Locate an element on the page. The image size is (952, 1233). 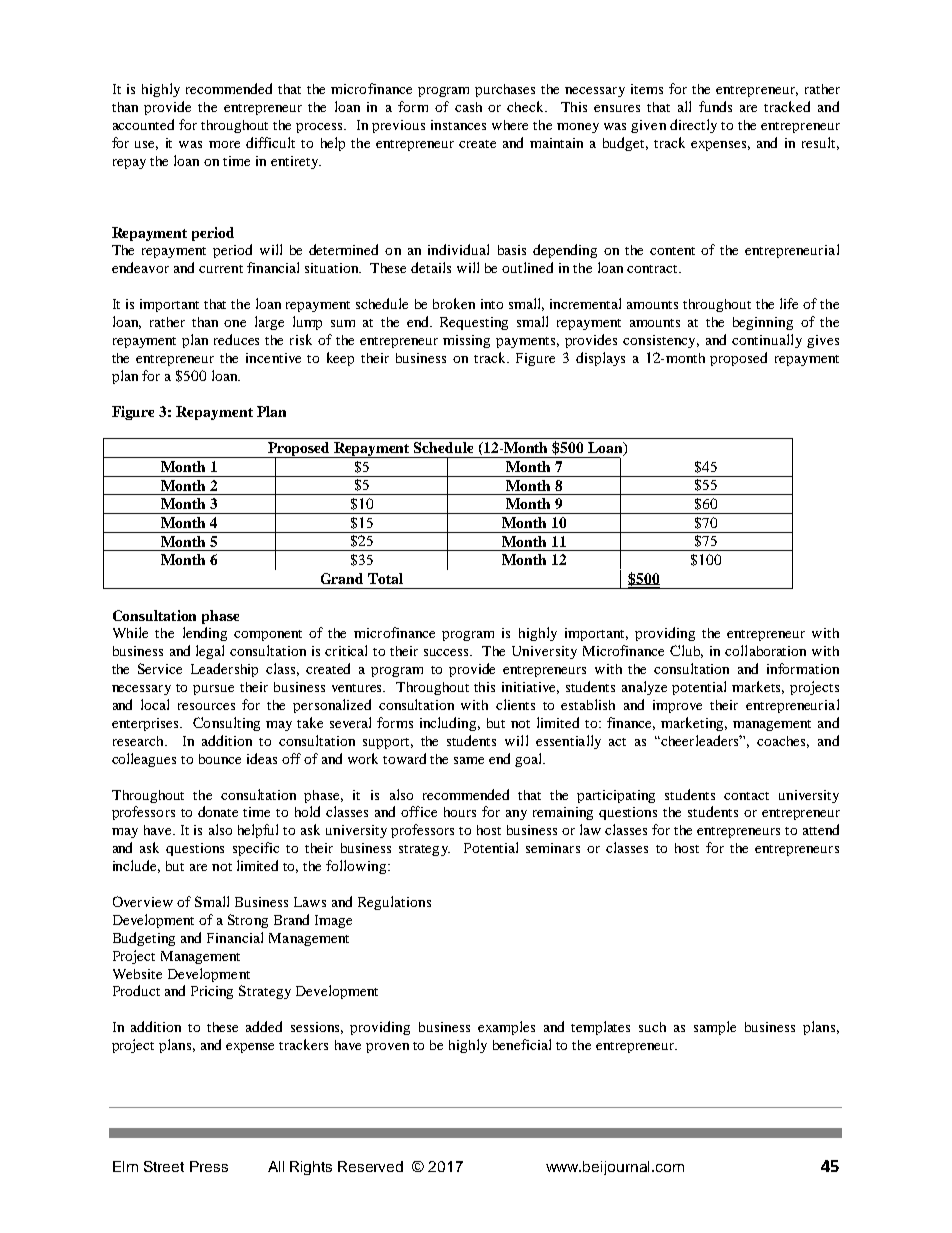
Reserved is located at coordinates (370, 1166).
